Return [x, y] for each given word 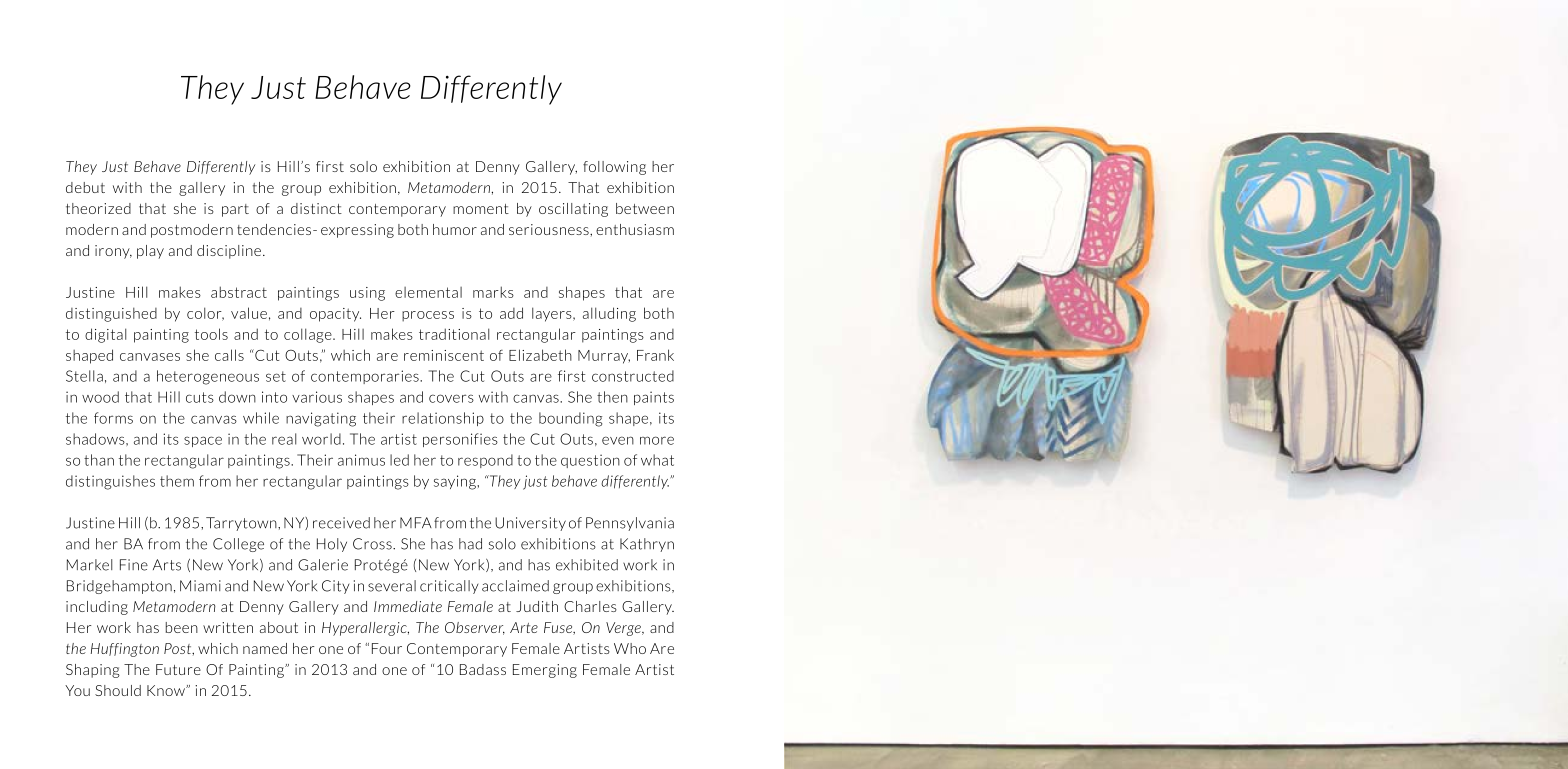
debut [85, 187]
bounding [570, 419]
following [614, 168]
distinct [316, 208]
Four [387, 648]
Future [178, 669]
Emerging [545, 671]
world [321, 439]
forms [113, 418]
